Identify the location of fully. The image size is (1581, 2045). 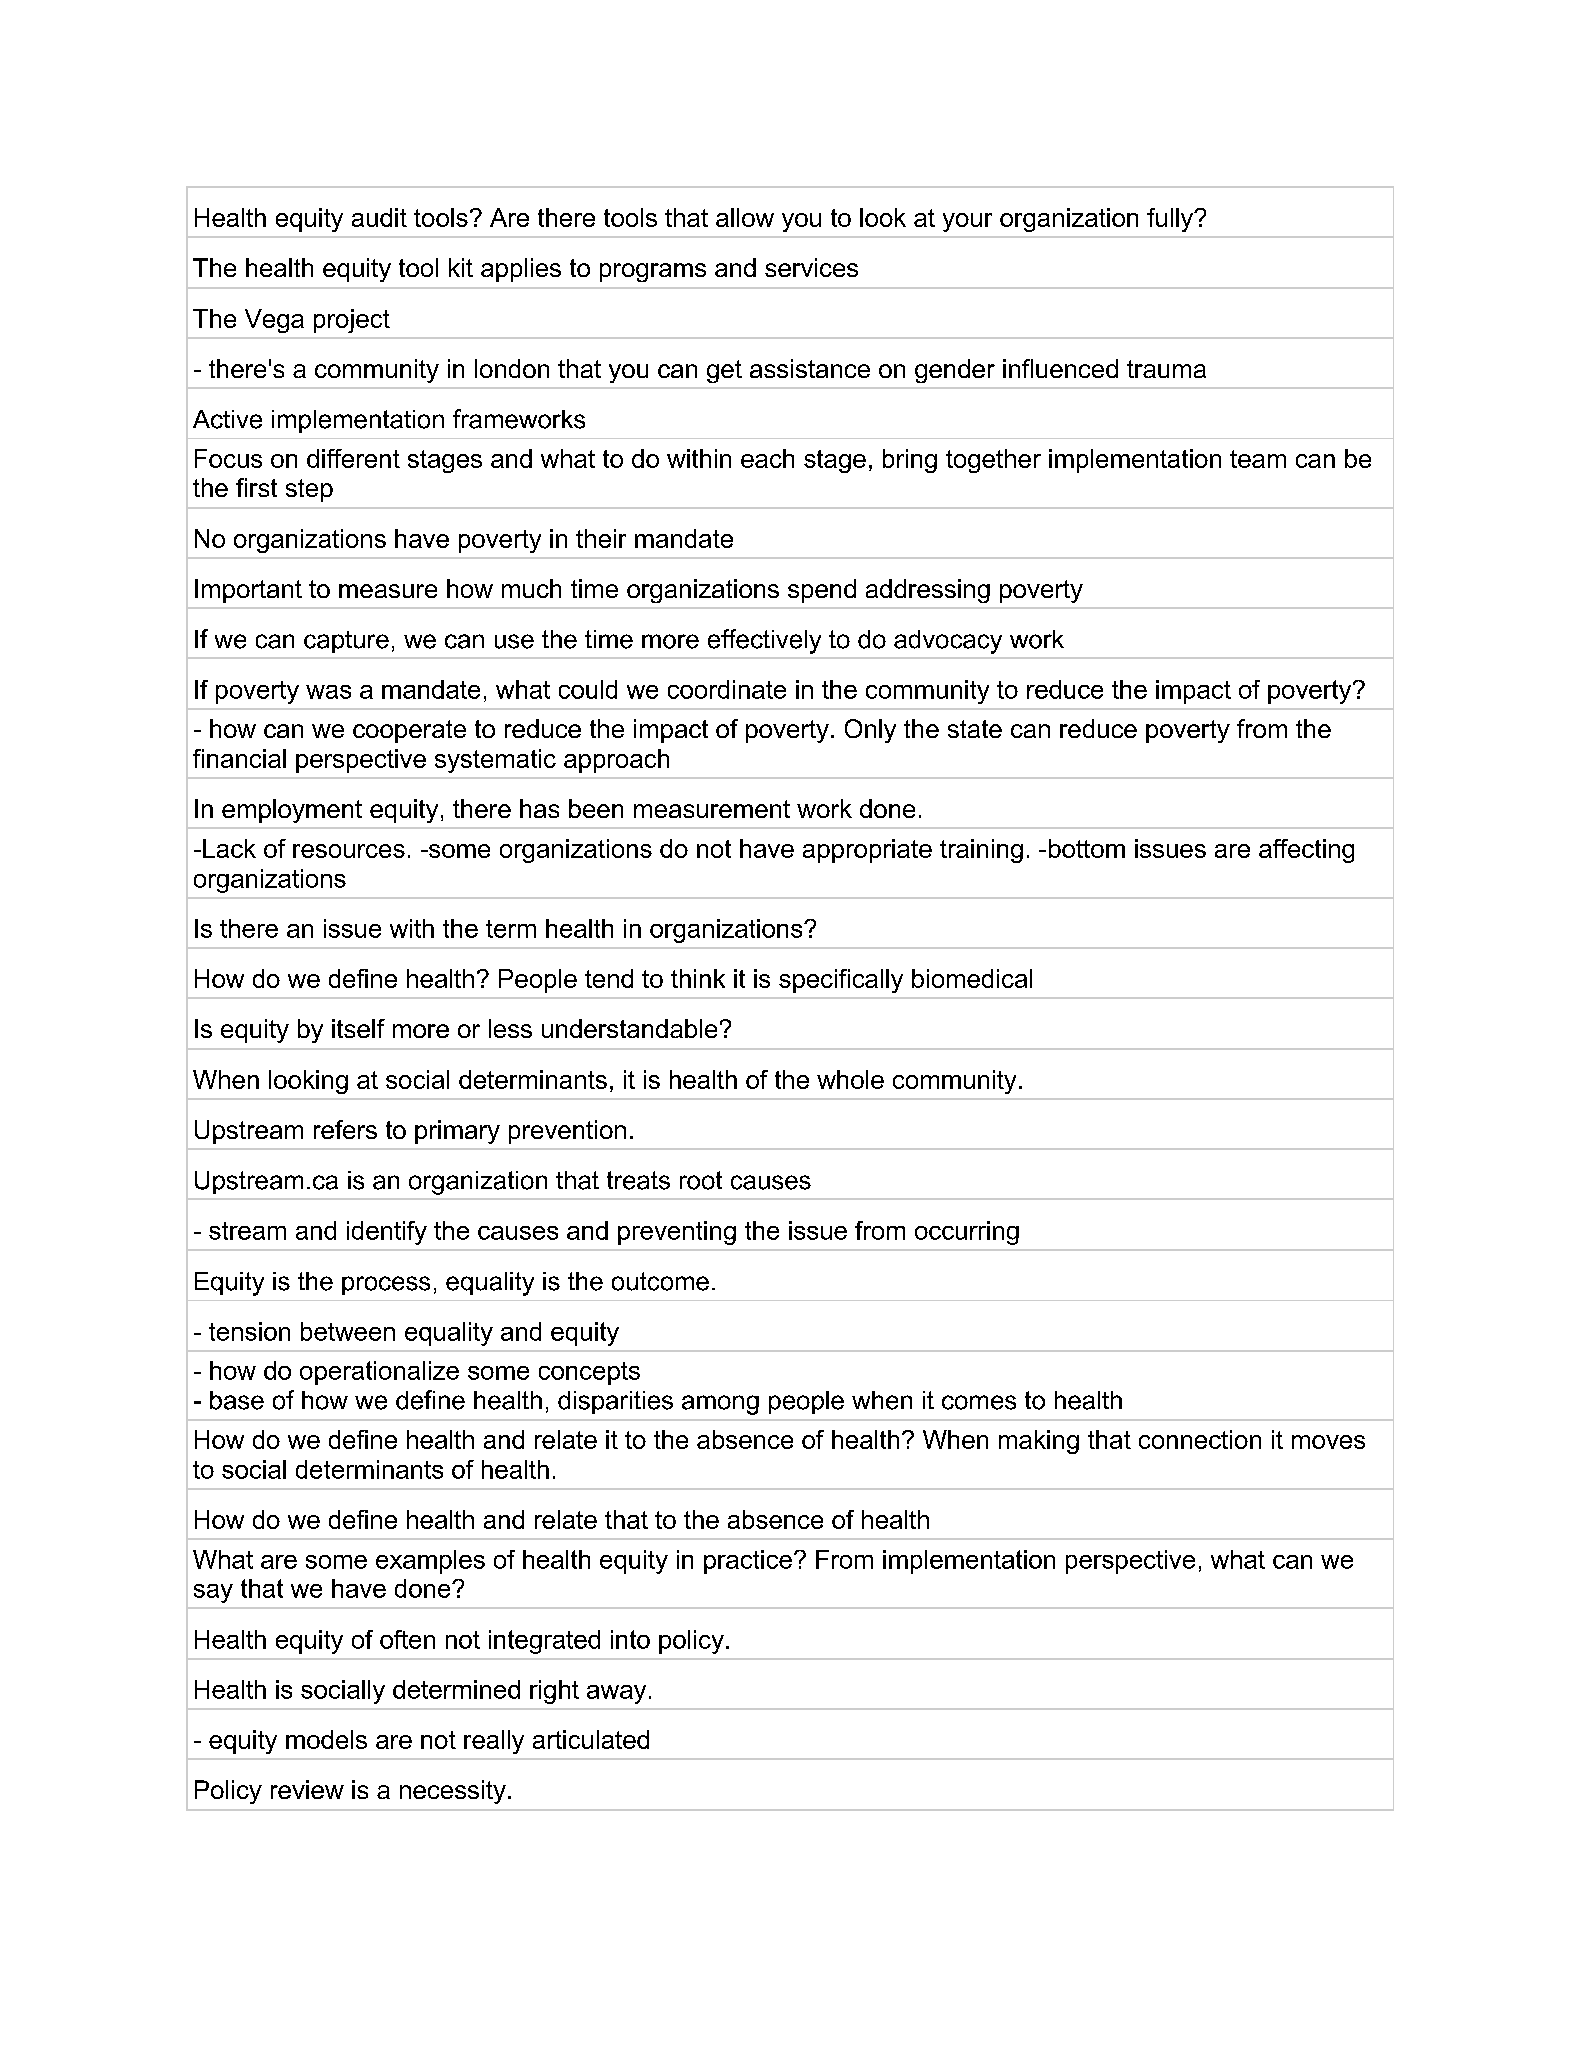
(1171, 220).
